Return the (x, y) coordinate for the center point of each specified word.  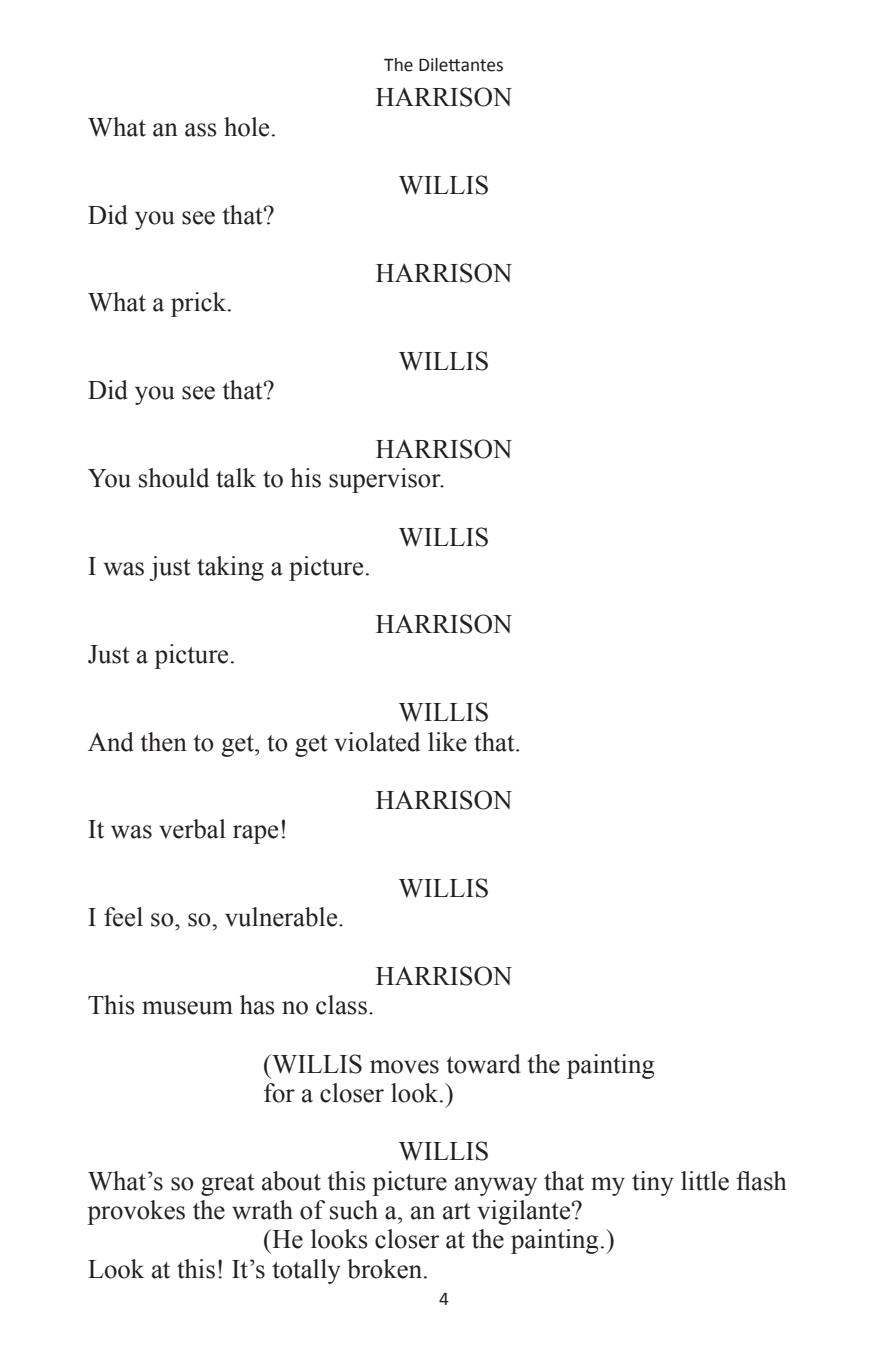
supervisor (386, 480)
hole (246, 127)
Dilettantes (461, 65)
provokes (136, 1212)
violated (377, 742)
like (447, 742)
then (163, 742)
